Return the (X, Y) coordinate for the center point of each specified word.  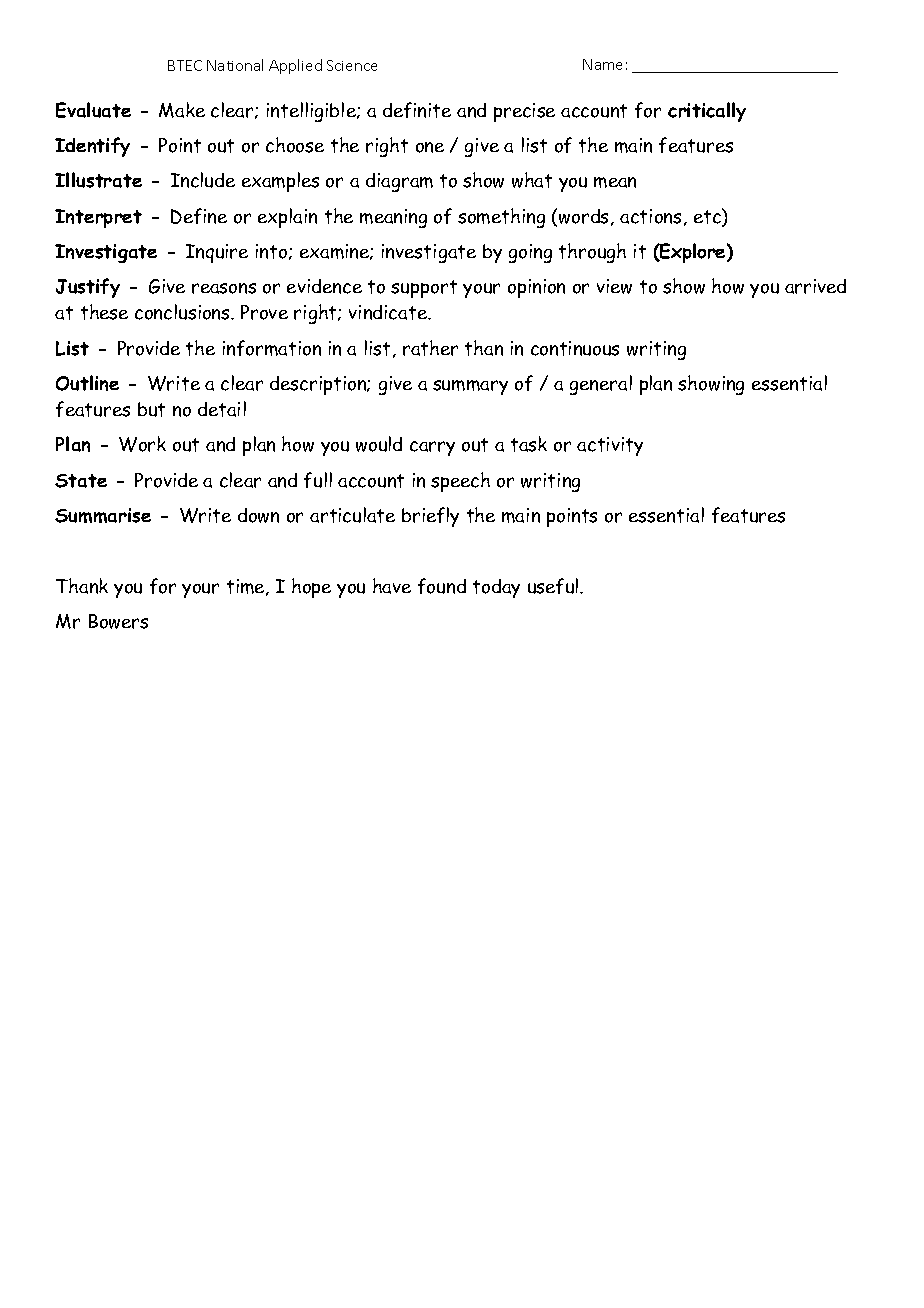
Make (182, 110)
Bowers (118, 621)
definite (417, 110)
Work (142, 444)
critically (707, 112)
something (501, 218)
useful (554, 586)
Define (199, 216)
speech (460, 482)
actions (650, 216)
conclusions (183, 312)
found (442, 586)
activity (610, 446)
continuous (575, 348)
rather (430, 348)
